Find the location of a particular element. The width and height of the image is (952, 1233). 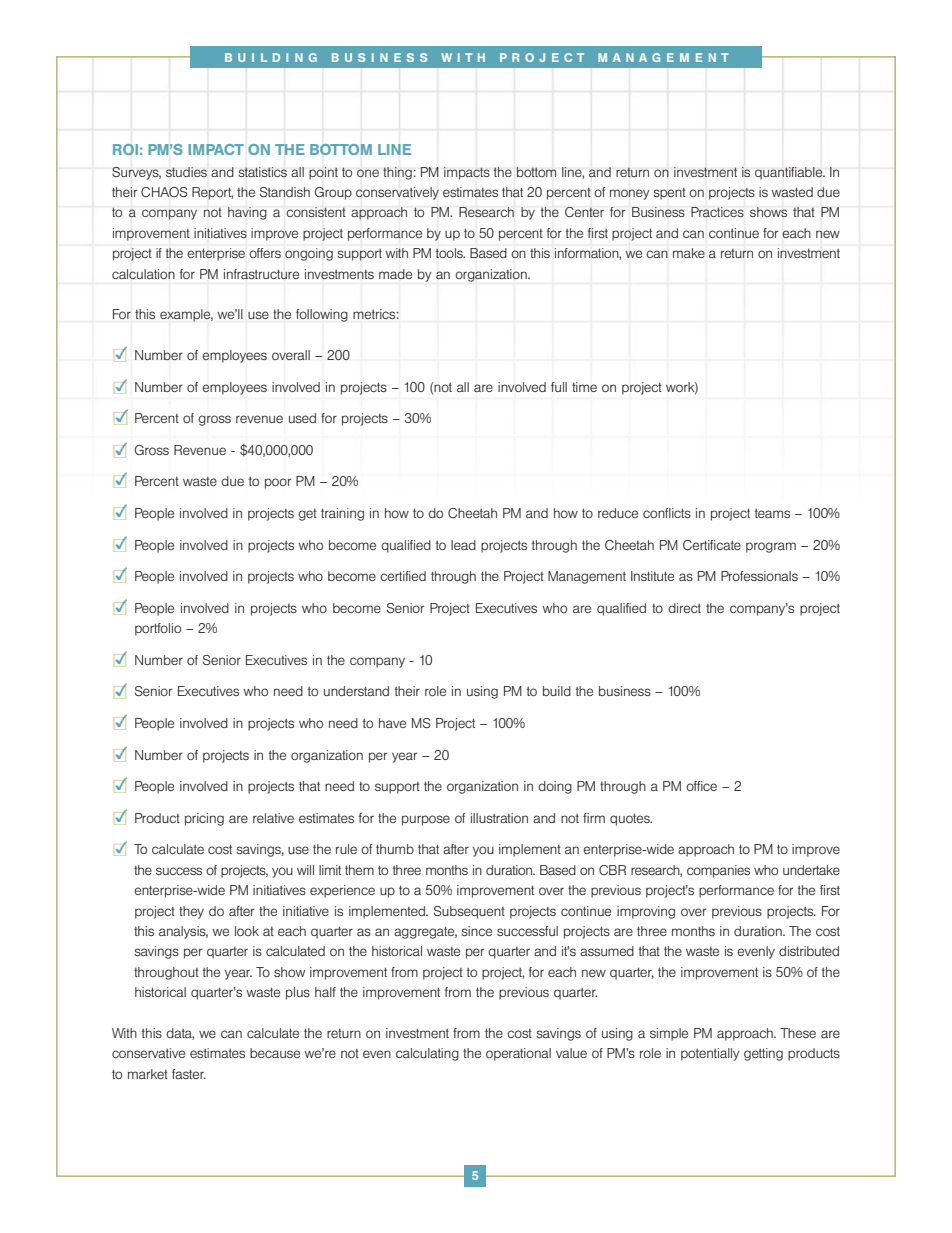

pricing is located at coordinates (204, 819).
